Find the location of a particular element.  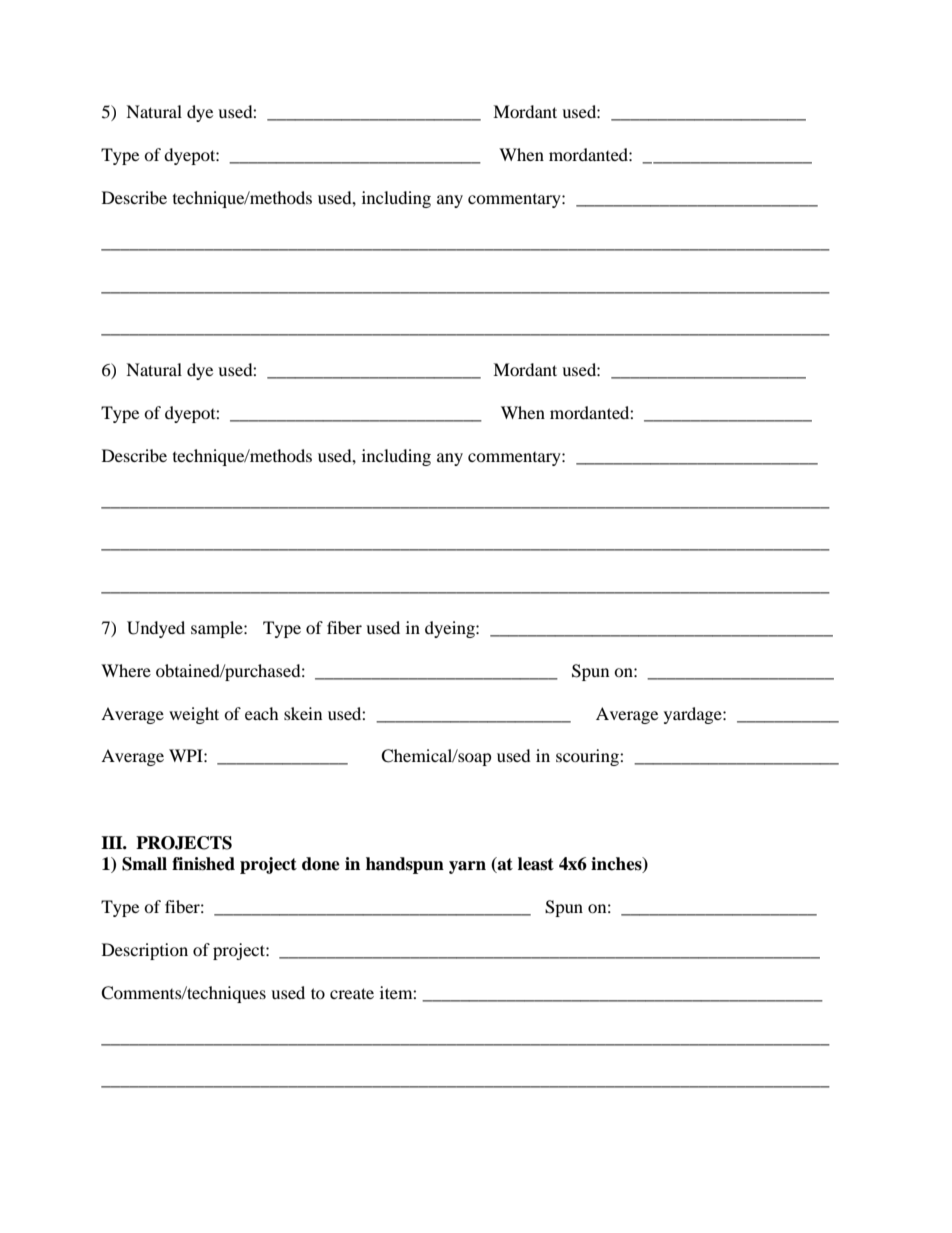

dyeing is located at coordinates (451, 629).
